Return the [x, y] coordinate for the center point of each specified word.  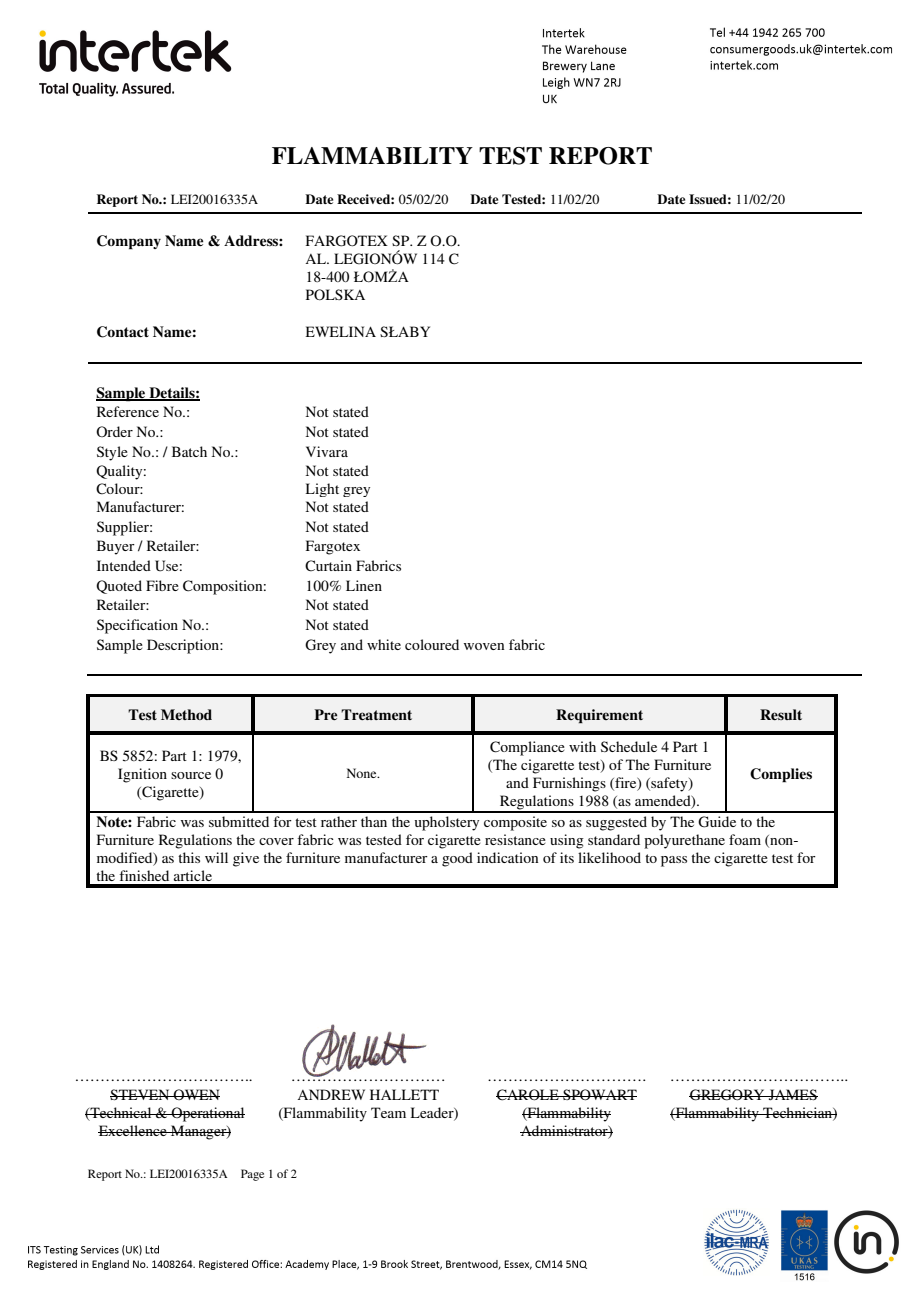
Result [781, 714]
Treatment [376, 714]
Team [388, 1112]
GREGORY [728, 1095]
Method [186, 714]
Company [129, 242]
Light [322, 490]
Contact [123, 332]
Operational [207, 1114]
